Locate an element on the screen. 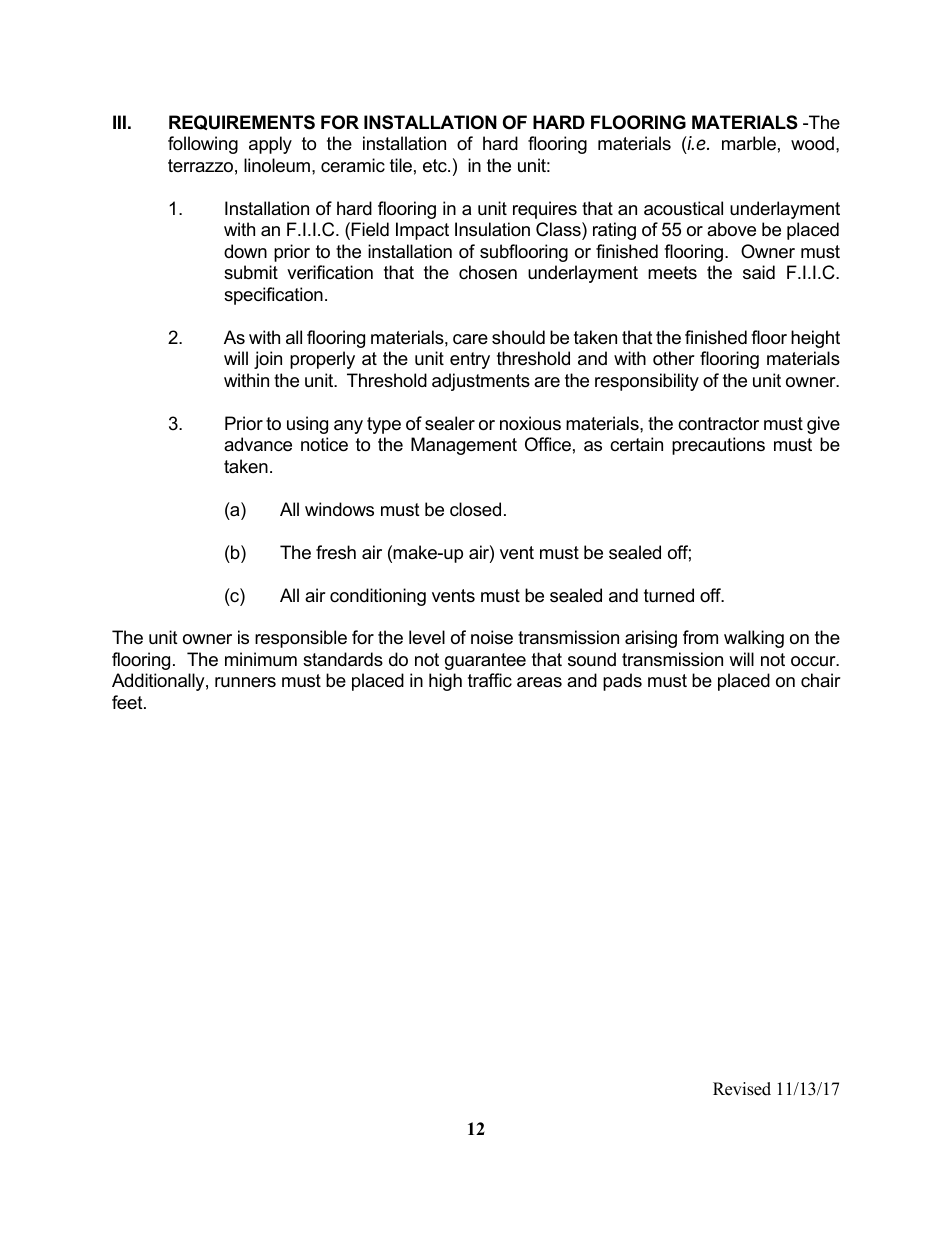 The image size is (952, 1233). precautions is located at coordinates (718, 446).
